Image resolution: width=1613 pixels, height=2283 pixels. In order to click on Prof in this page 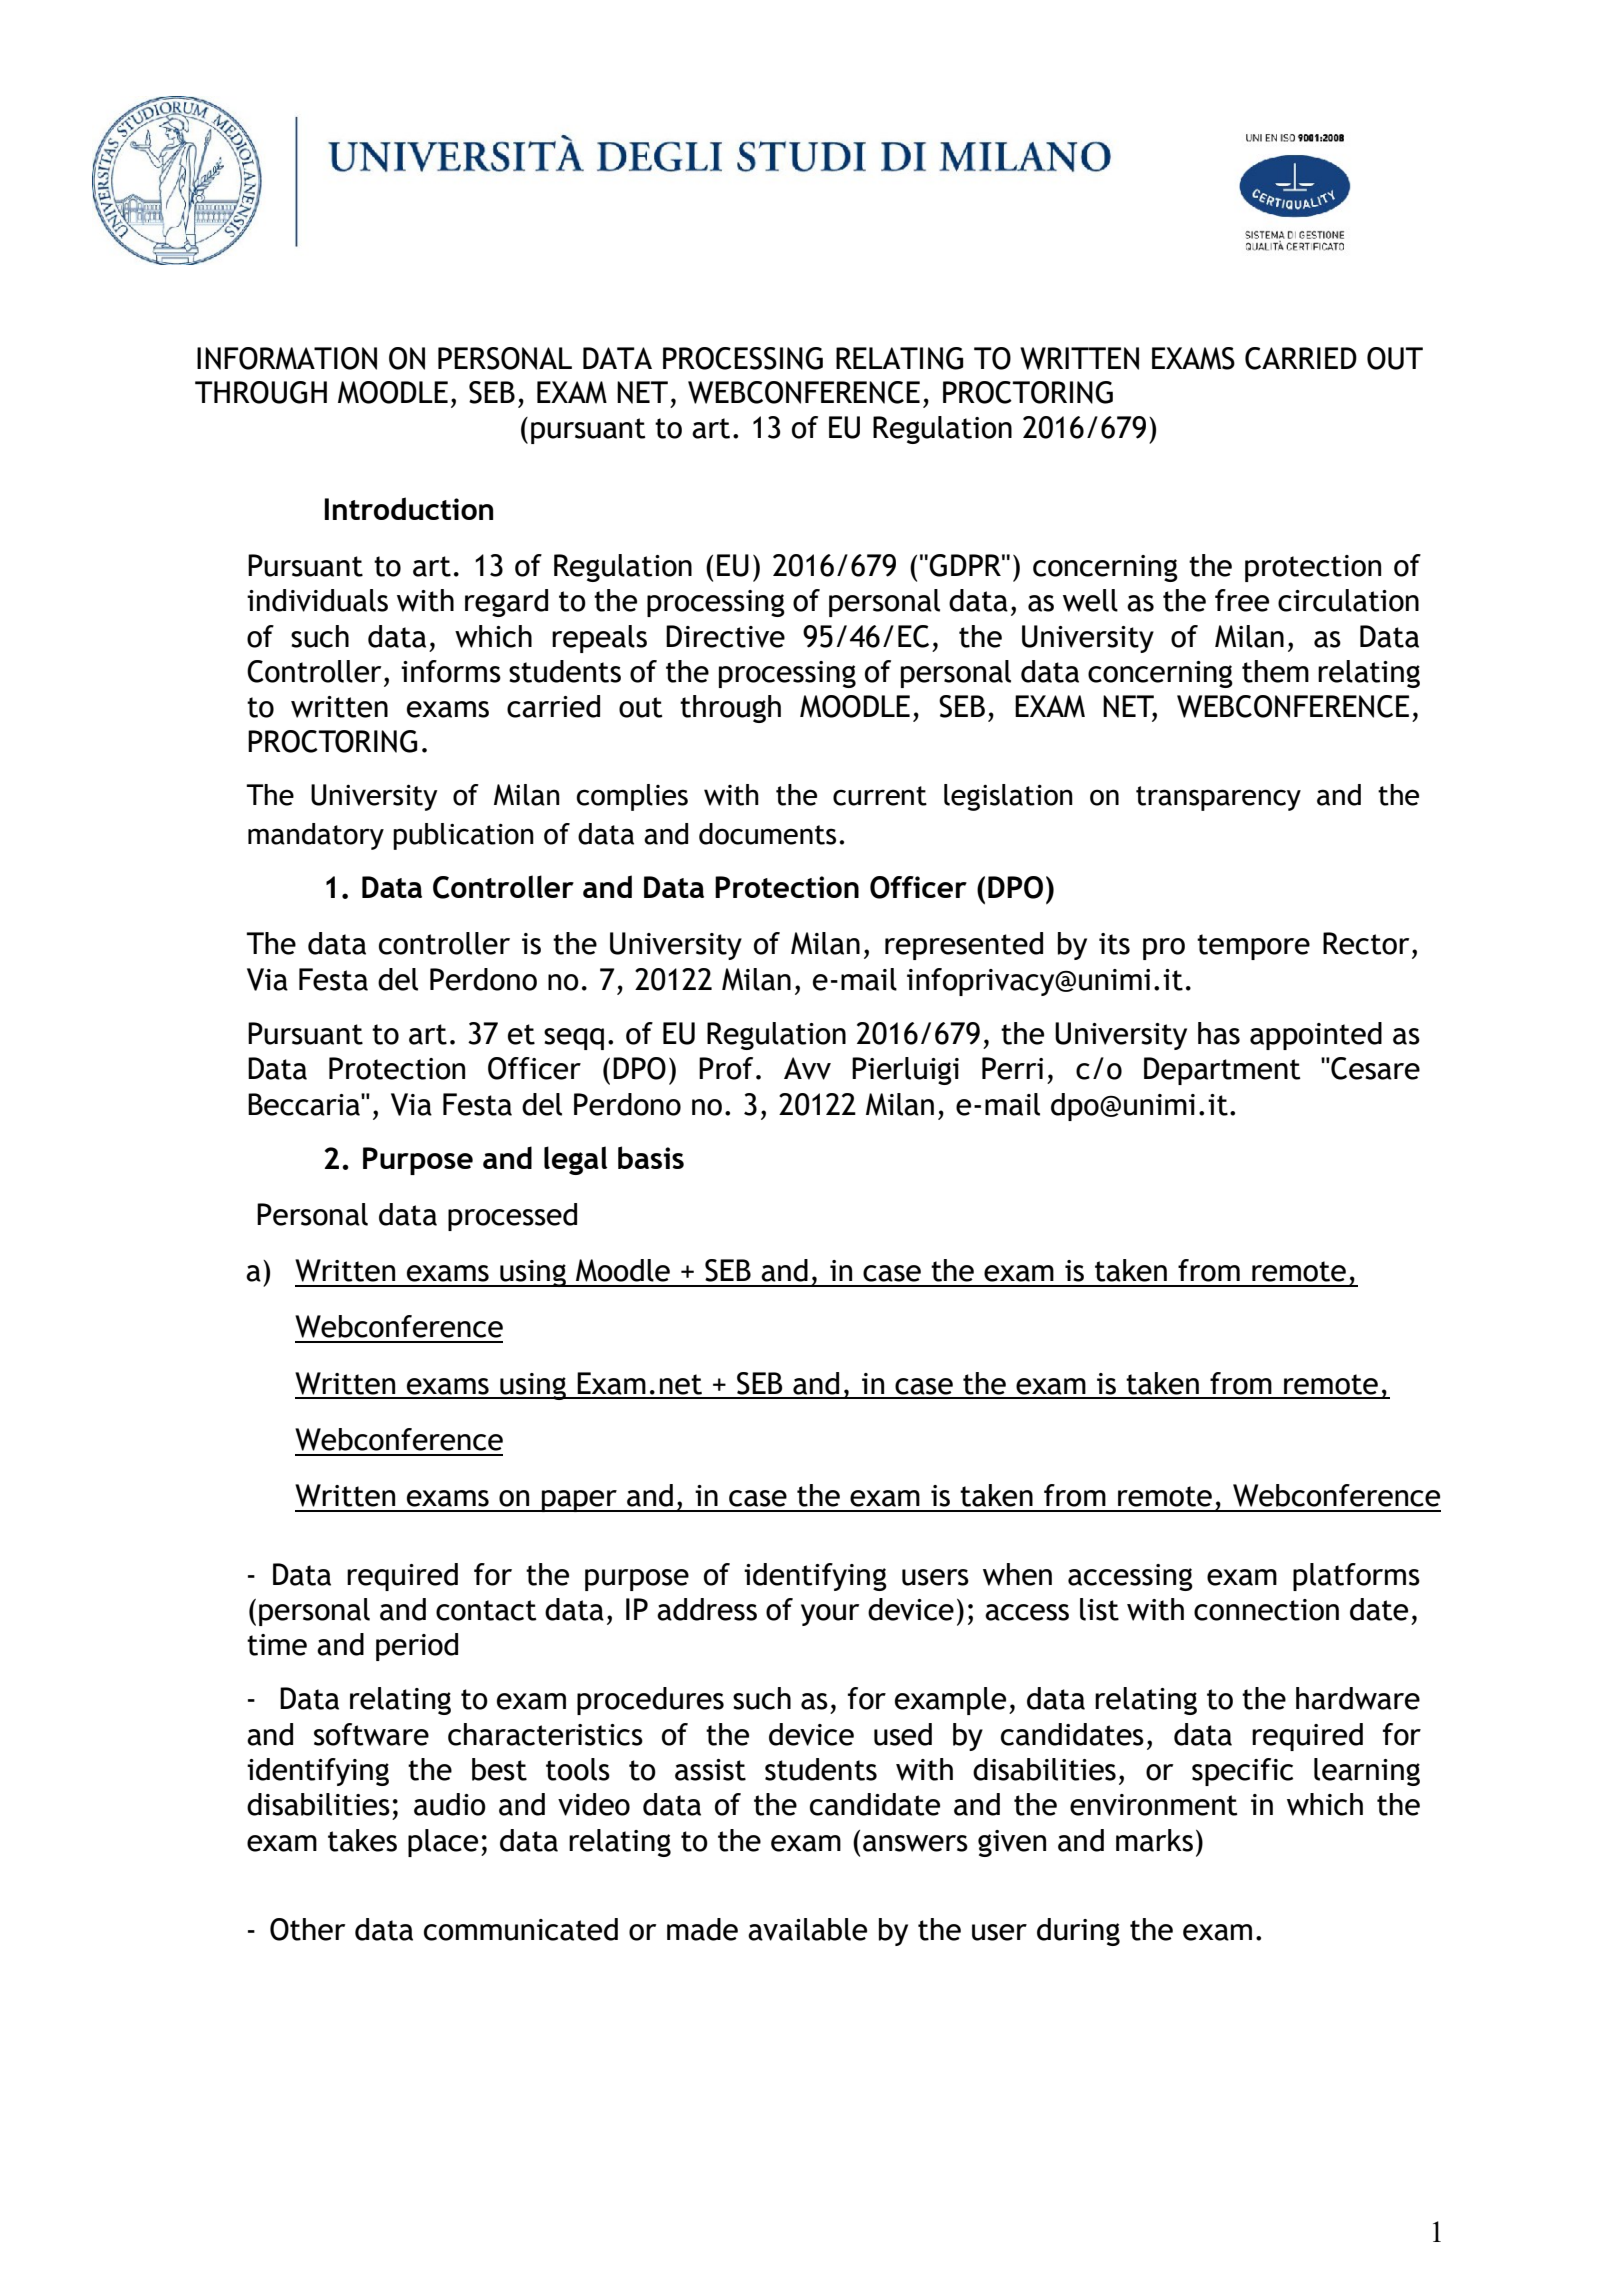, I will do `click(726, 1068)`.
